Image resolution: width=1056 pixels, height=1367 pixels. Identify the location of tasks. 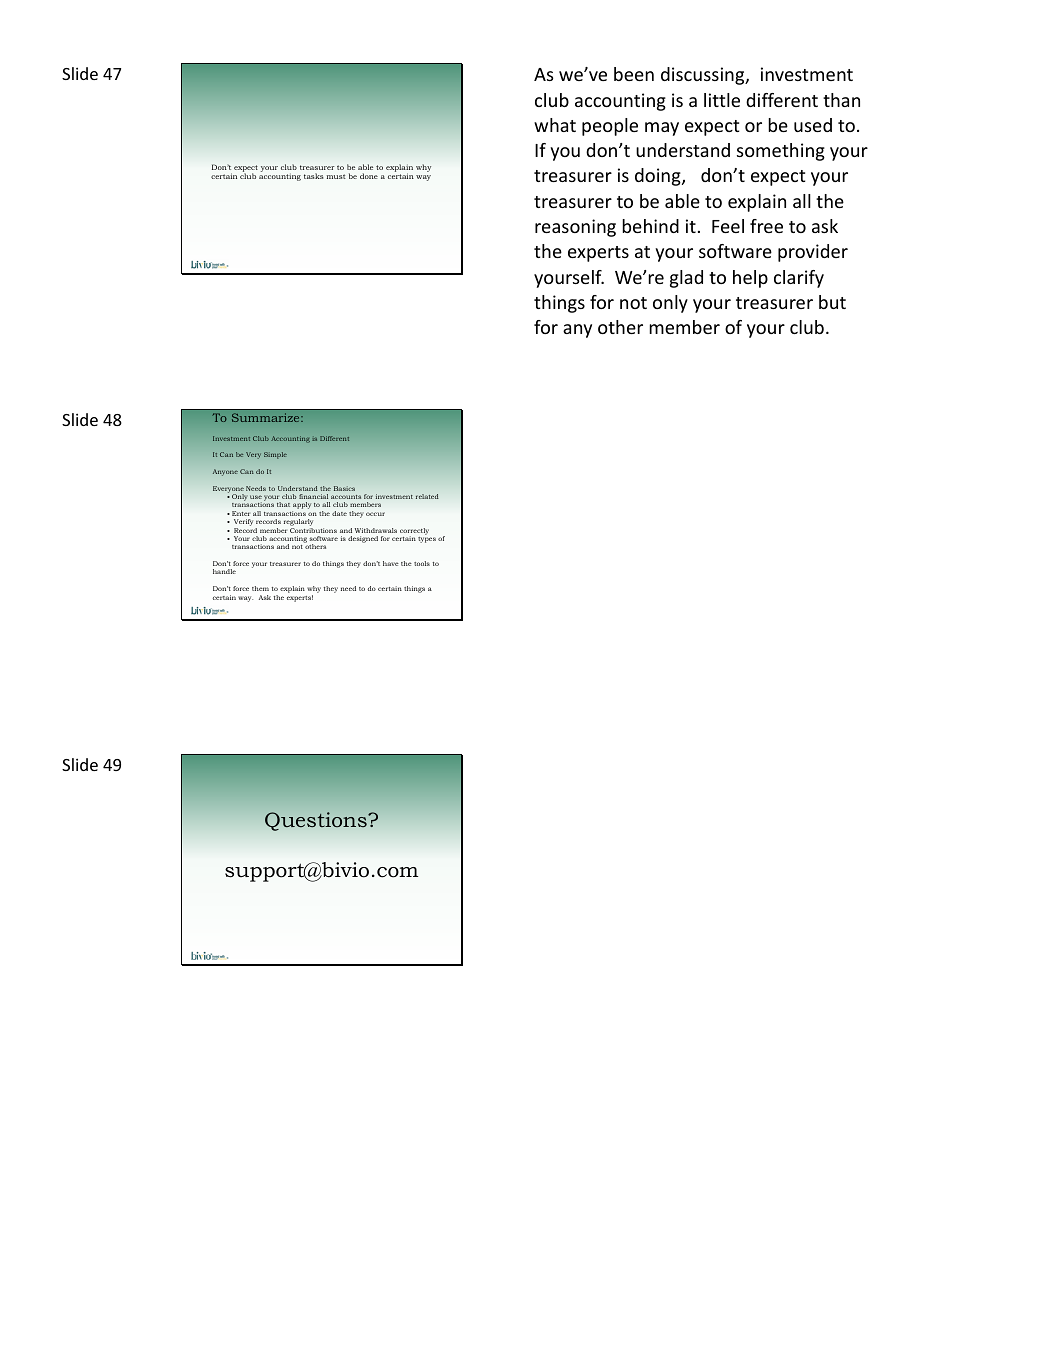
(313, 176).
